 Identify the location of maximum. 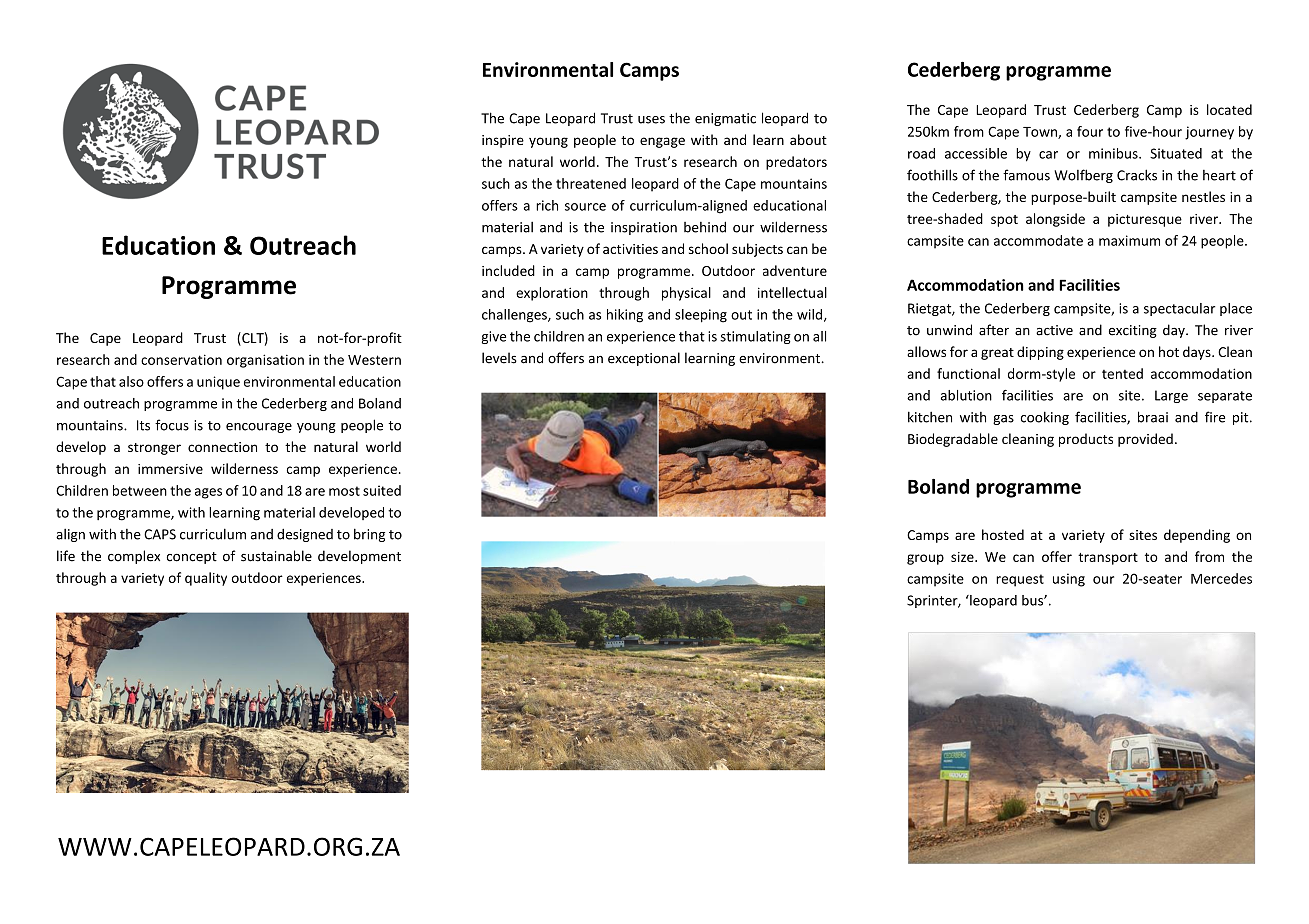
(1129, 240).
